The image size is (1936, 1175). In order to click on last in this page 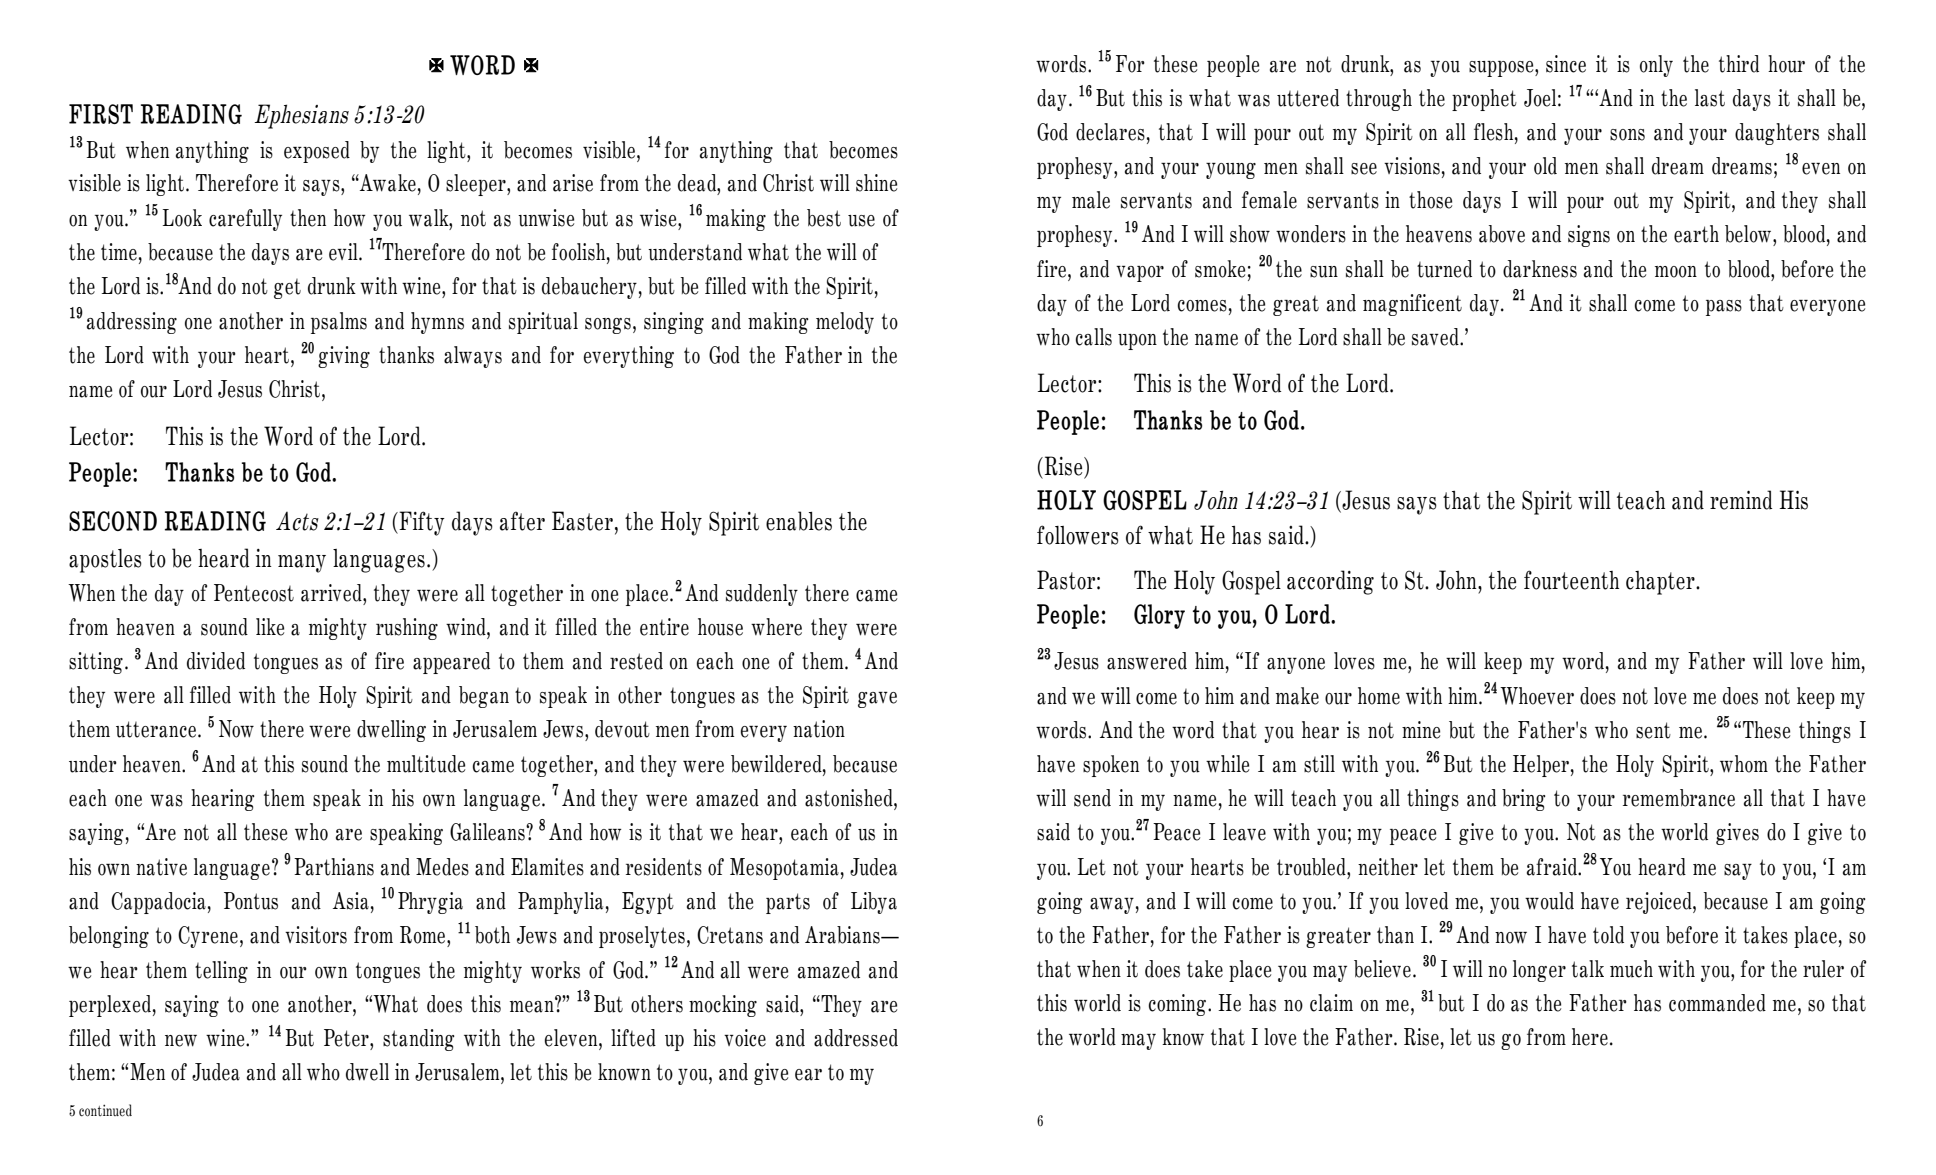, I will do `click(1710, 98)`.
